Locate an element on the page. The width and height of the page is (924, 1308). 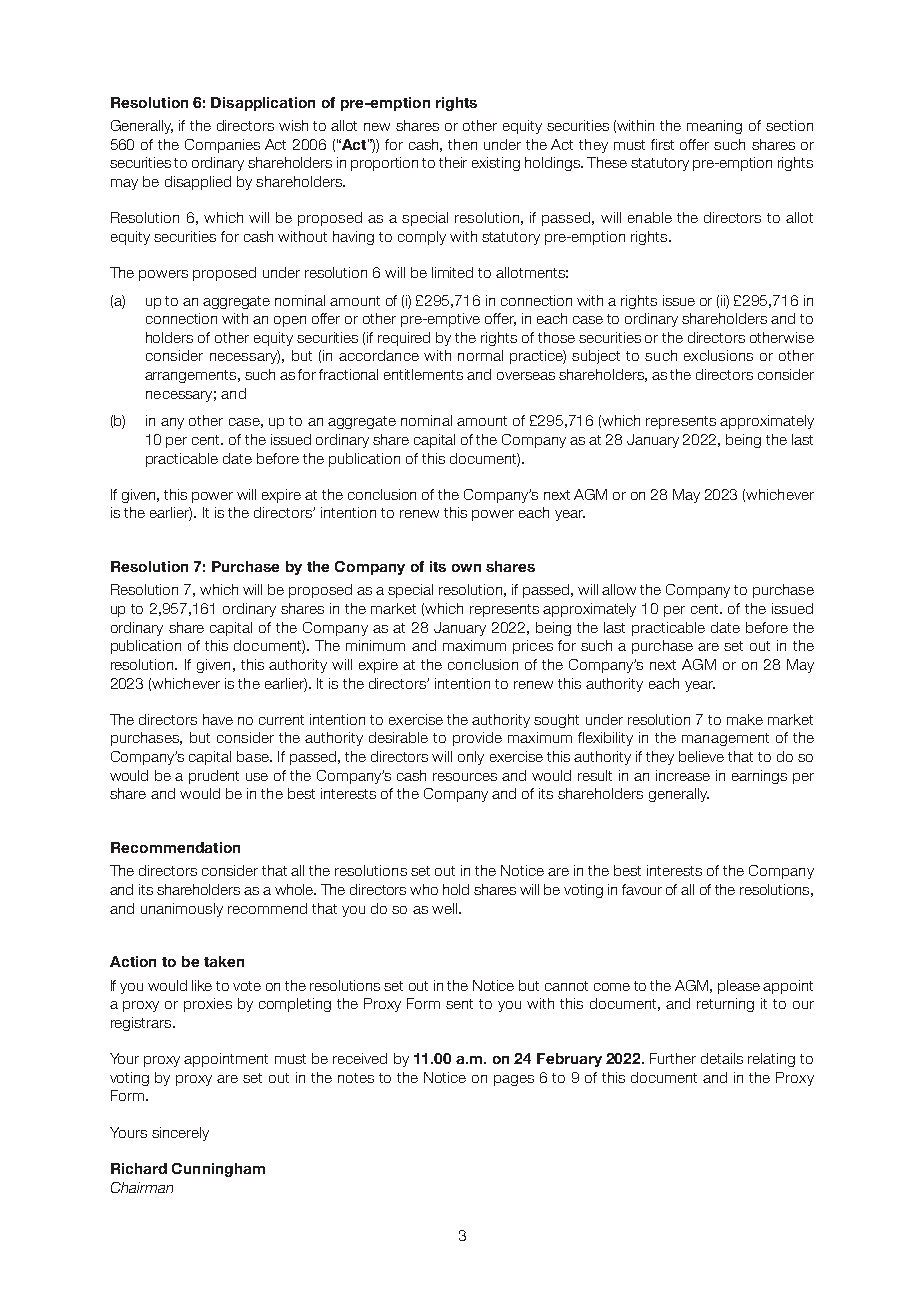
notes is located at coordinates (356, 1078).
